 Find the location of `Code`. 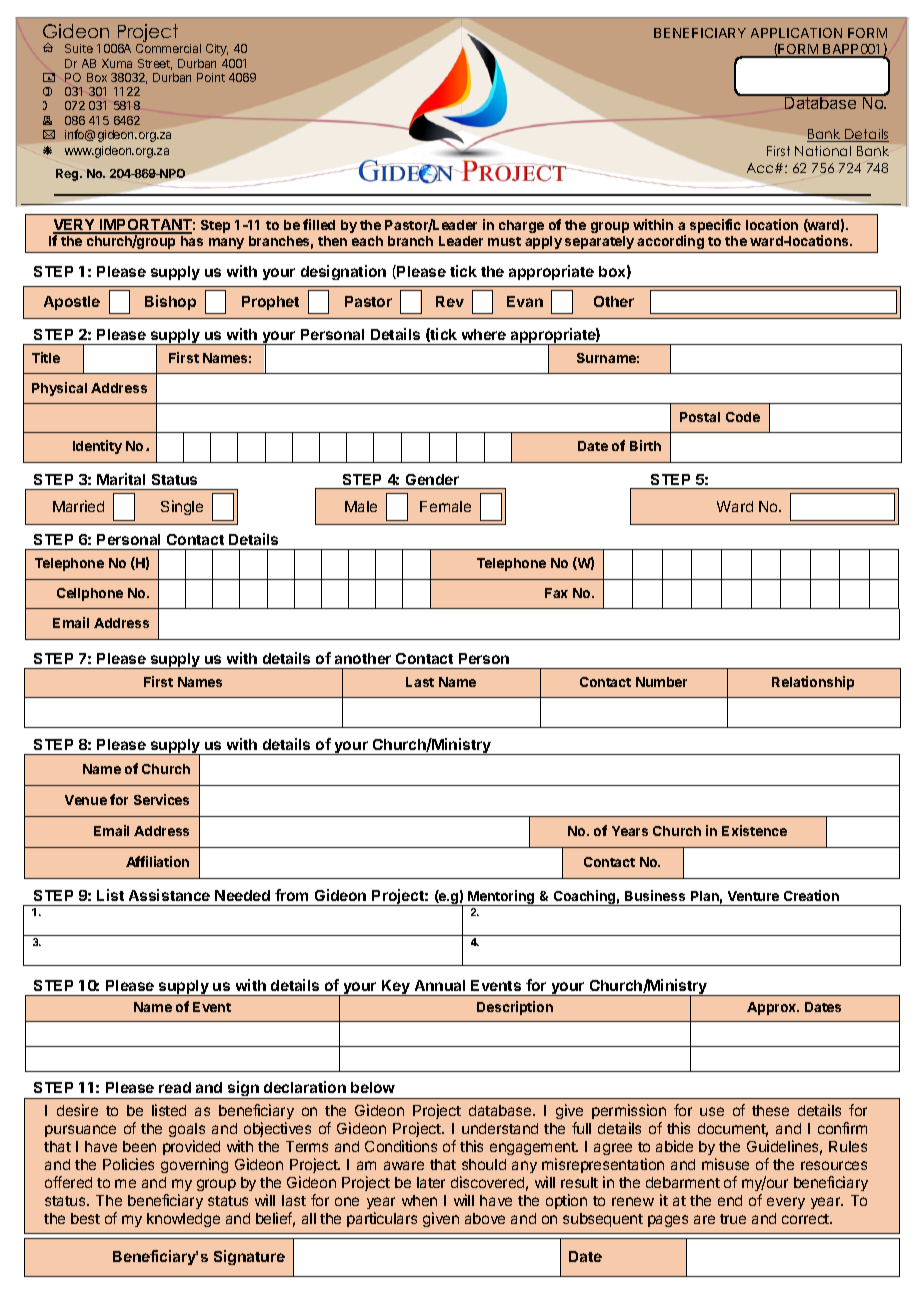

Code is located at coordinates (743, 417).
